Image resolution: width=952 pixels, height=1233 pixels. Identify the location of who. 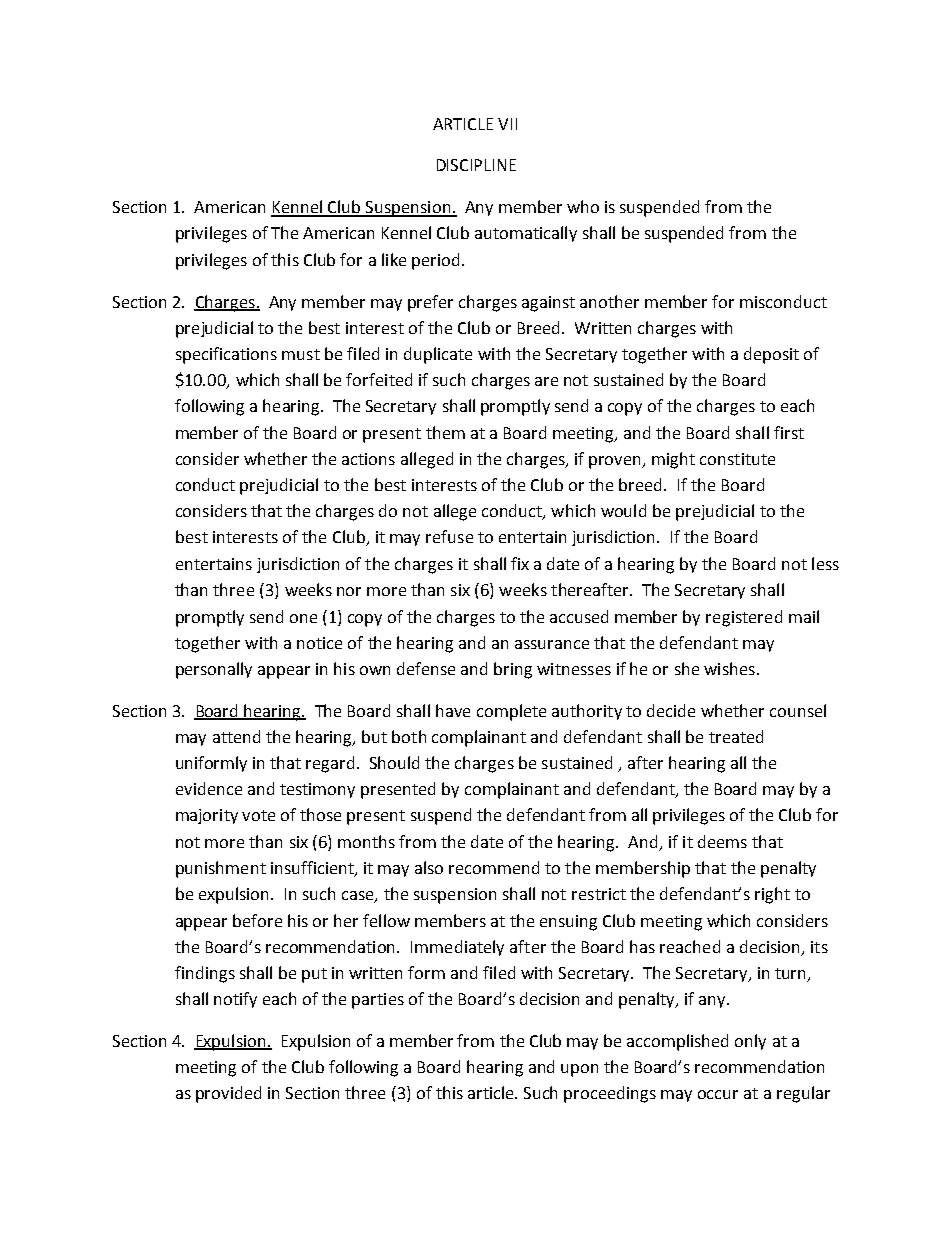
(583, 206).
